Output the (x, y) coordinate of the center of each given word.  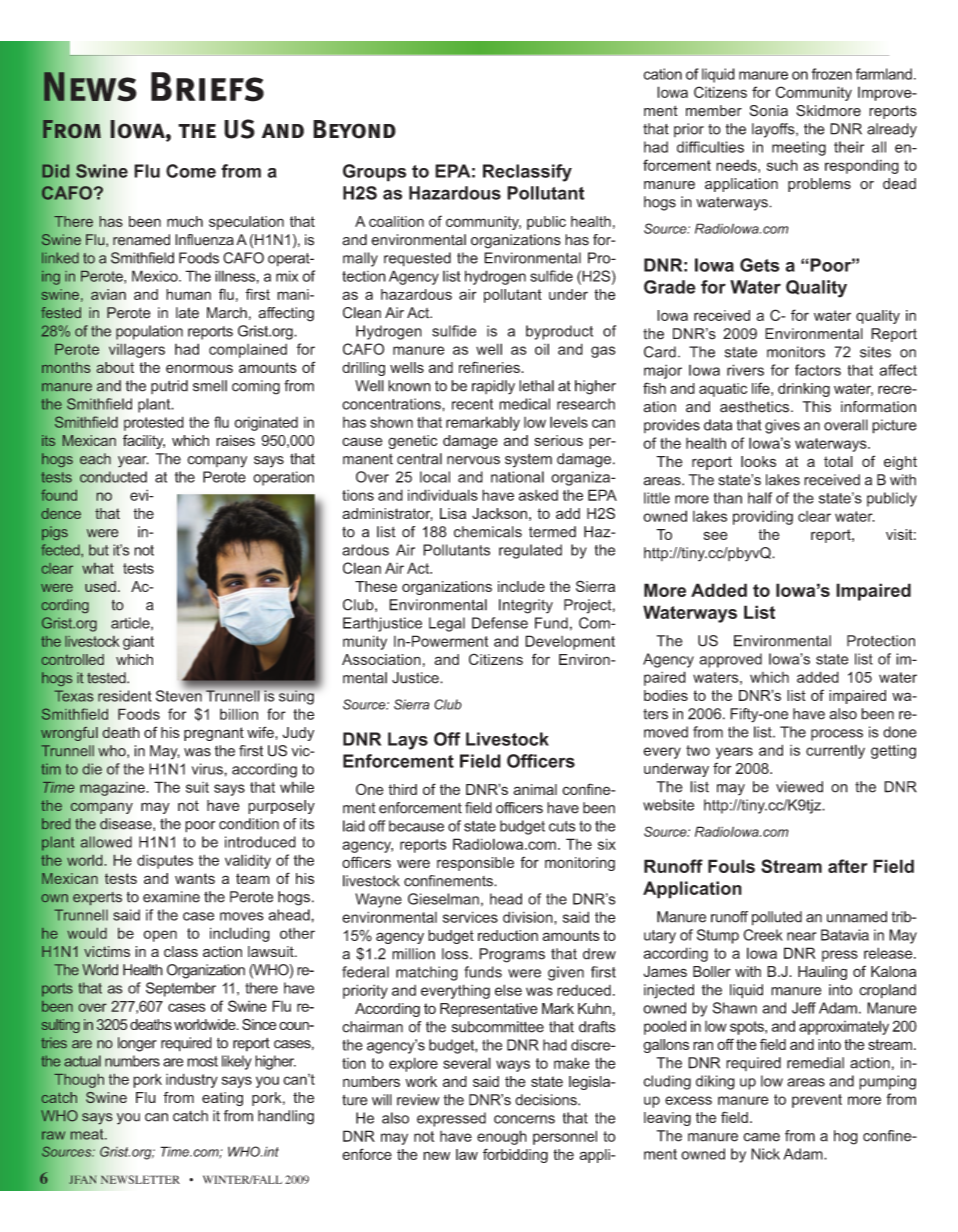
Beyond (354, 129)
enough (502, 1137)
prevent (817, 1101)
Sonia (769, 111)
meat (88, 1134)
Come (191, 171)
